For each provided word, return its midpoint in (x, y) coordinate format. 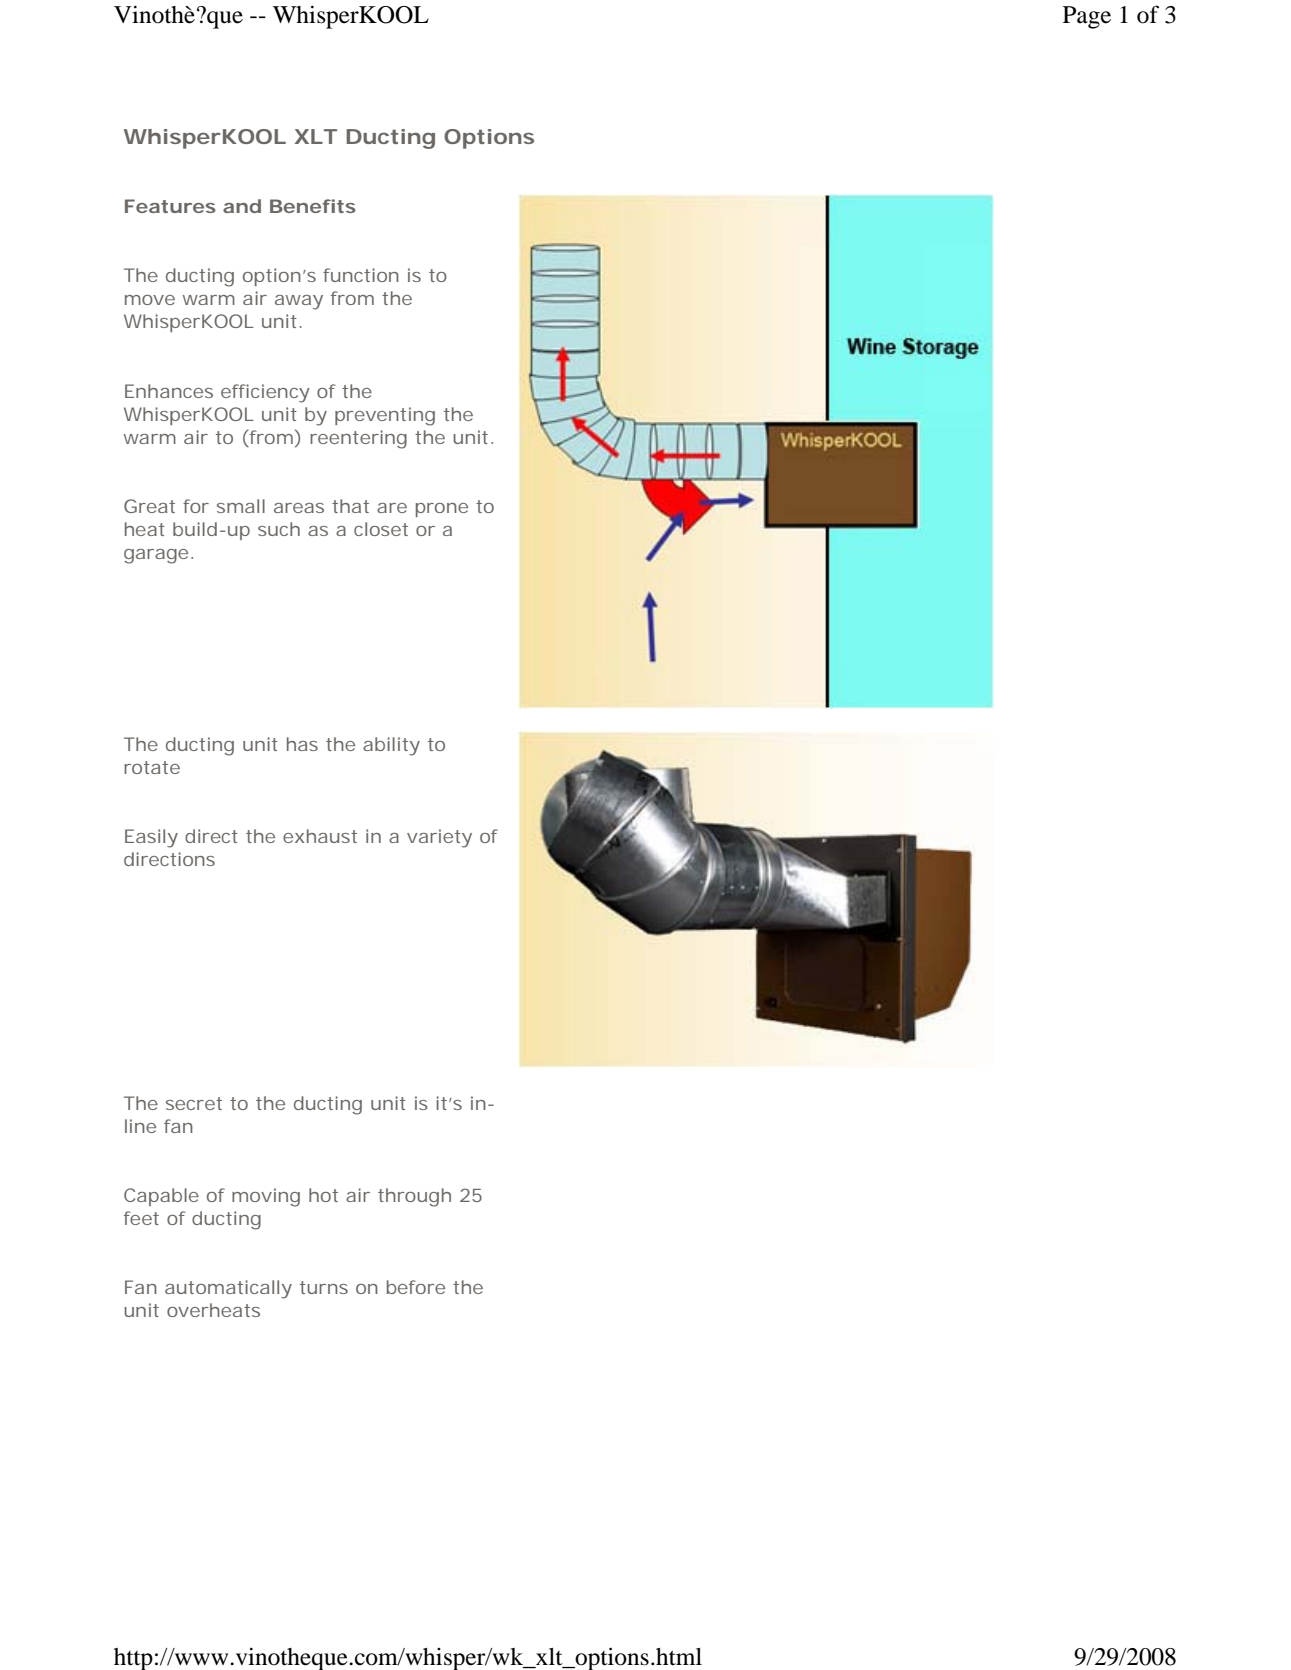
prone (442, 510)
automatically (228, 1289)
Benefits (313, 206)
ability (391, 746)
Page (1087, 17)
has (302, 744)
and (242, 206)
